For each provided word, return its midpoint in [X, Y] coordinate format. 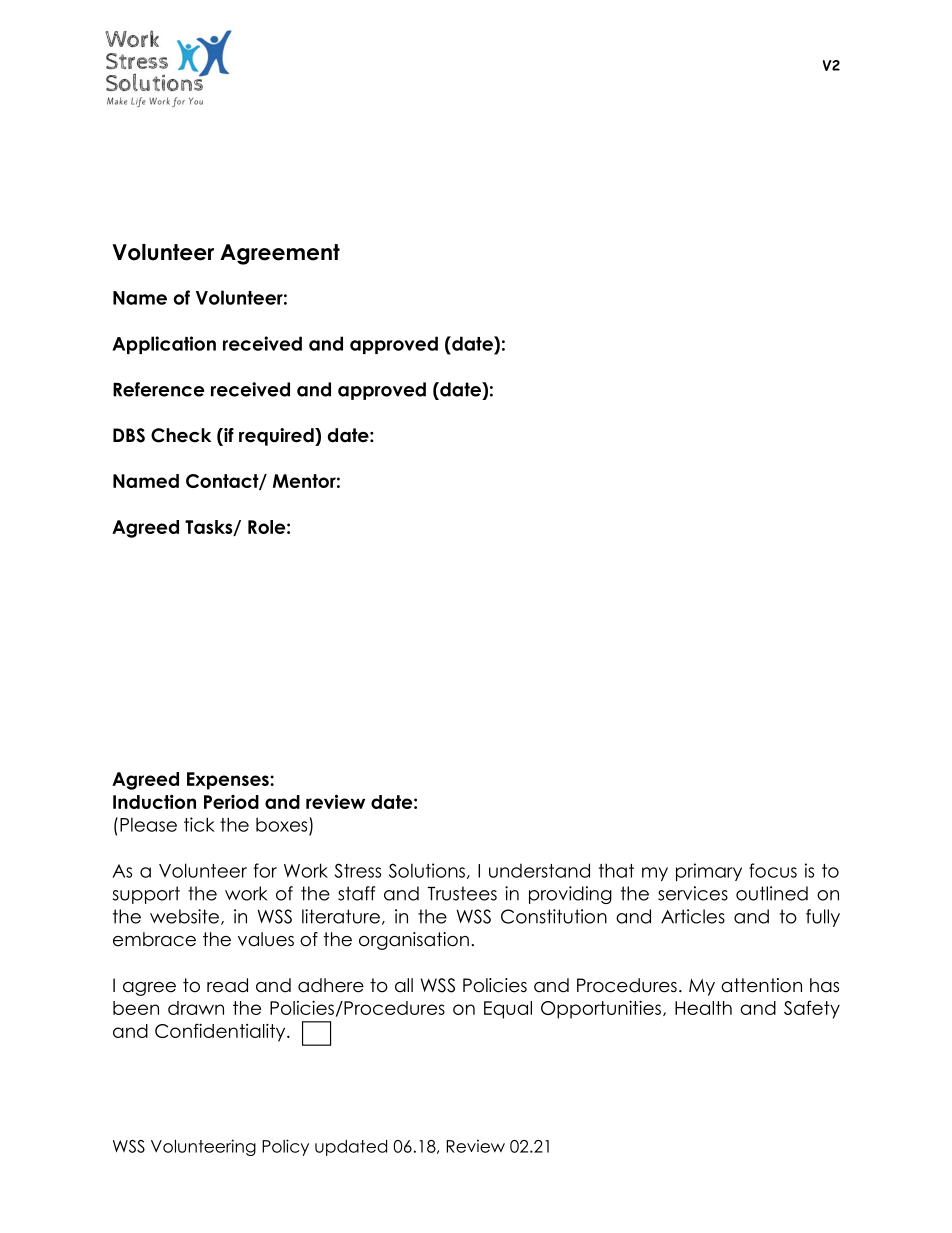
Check [181, 435]
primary [709, 872]
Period [231, 802]
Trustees [462, 893]
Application [164, 345]
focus [773, 870]
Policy [285, 1147]
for [265, 870]
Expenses [229, 781]
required [277, 437]
